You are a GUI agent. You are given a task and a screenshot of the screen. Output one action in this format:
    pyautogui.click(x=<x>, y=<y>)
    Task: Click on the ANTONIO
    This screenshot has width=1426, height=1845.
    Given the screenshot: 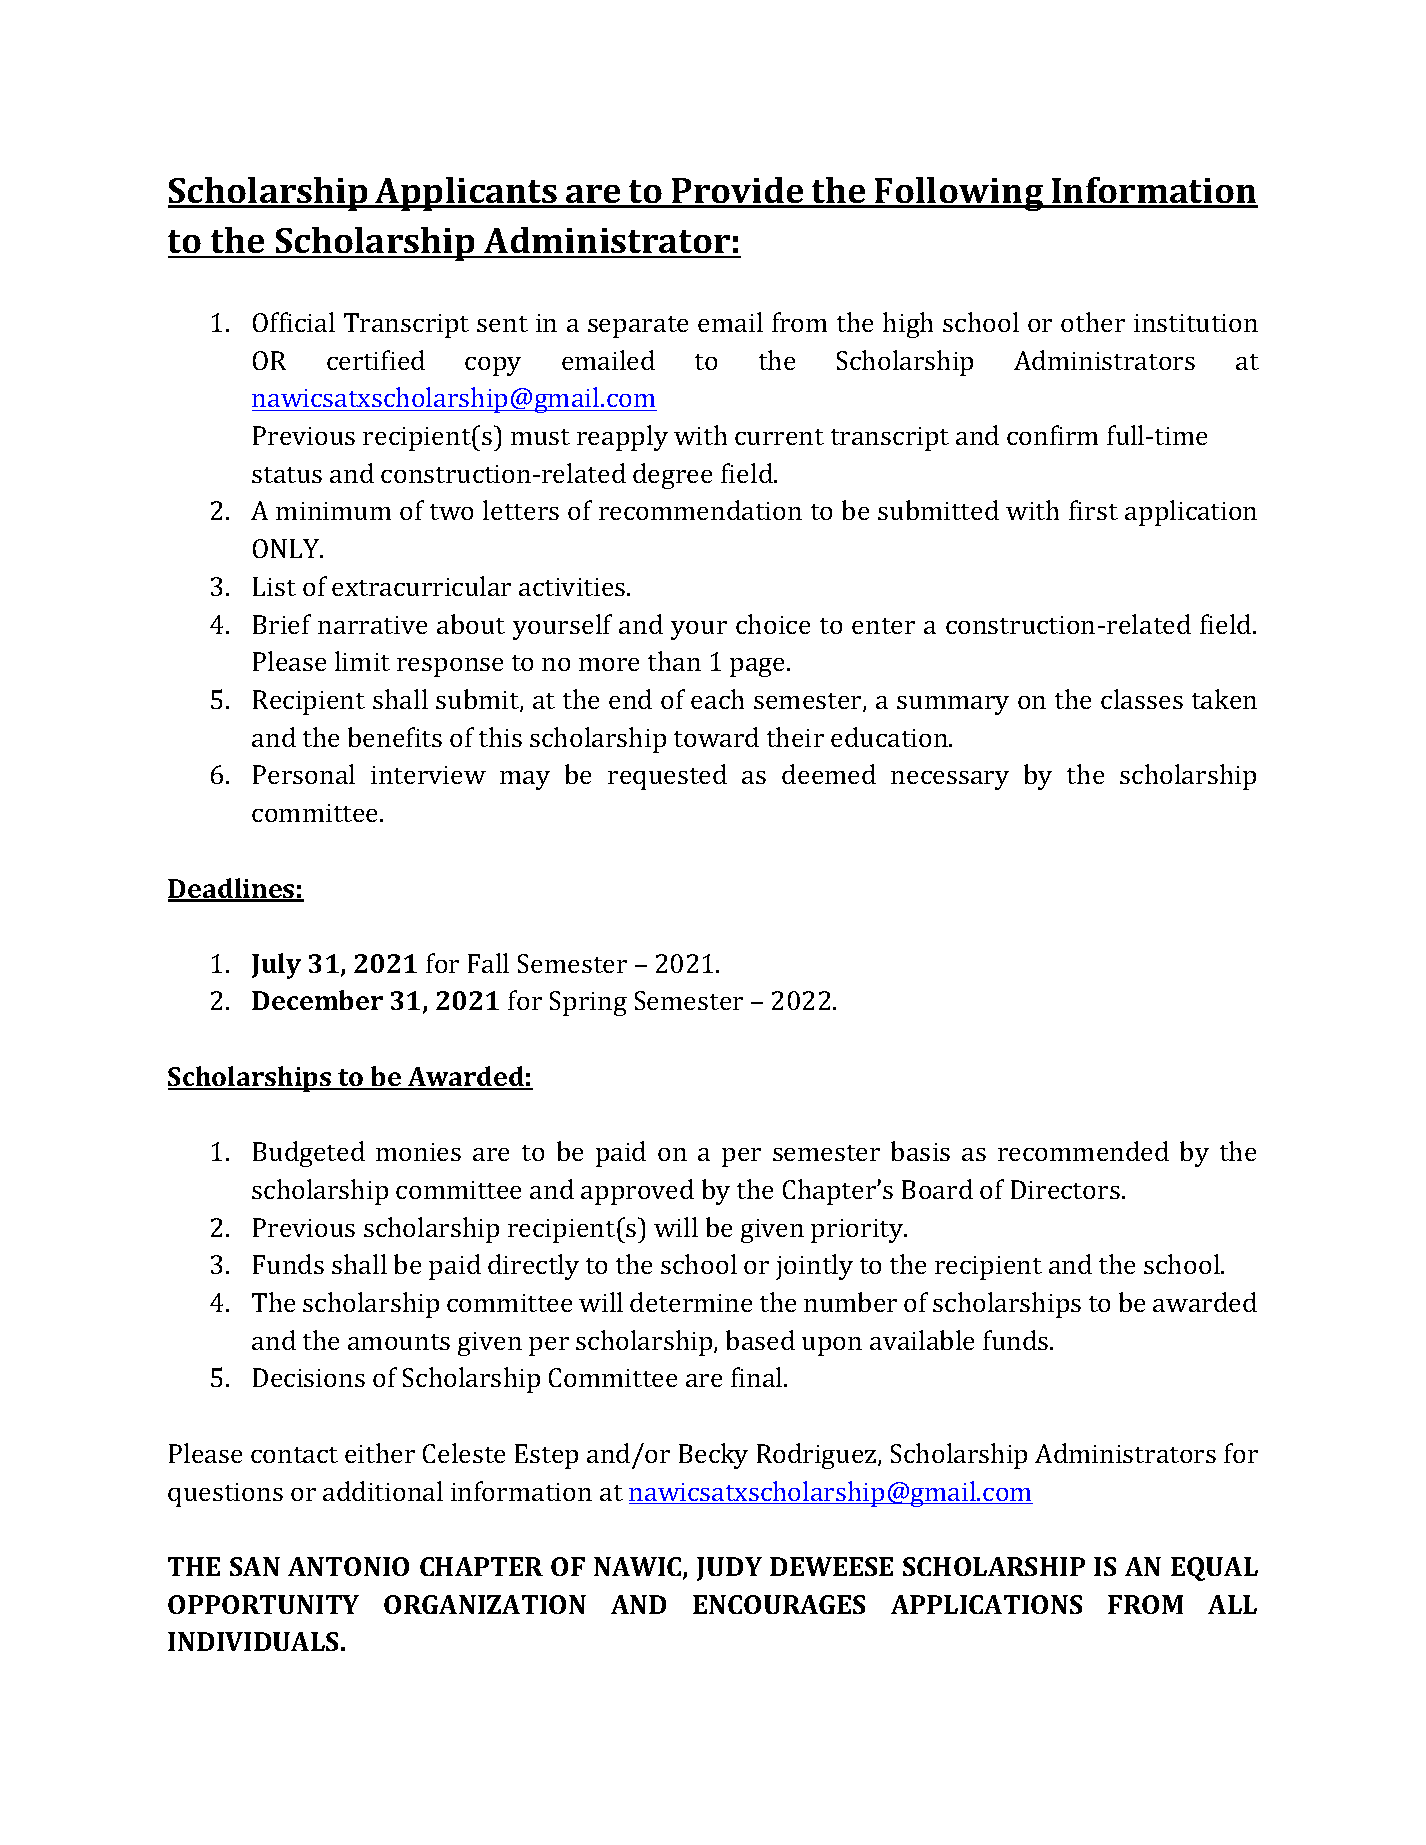 What is the action you would take?
    pyautogui.click(x=348, y=1566)
